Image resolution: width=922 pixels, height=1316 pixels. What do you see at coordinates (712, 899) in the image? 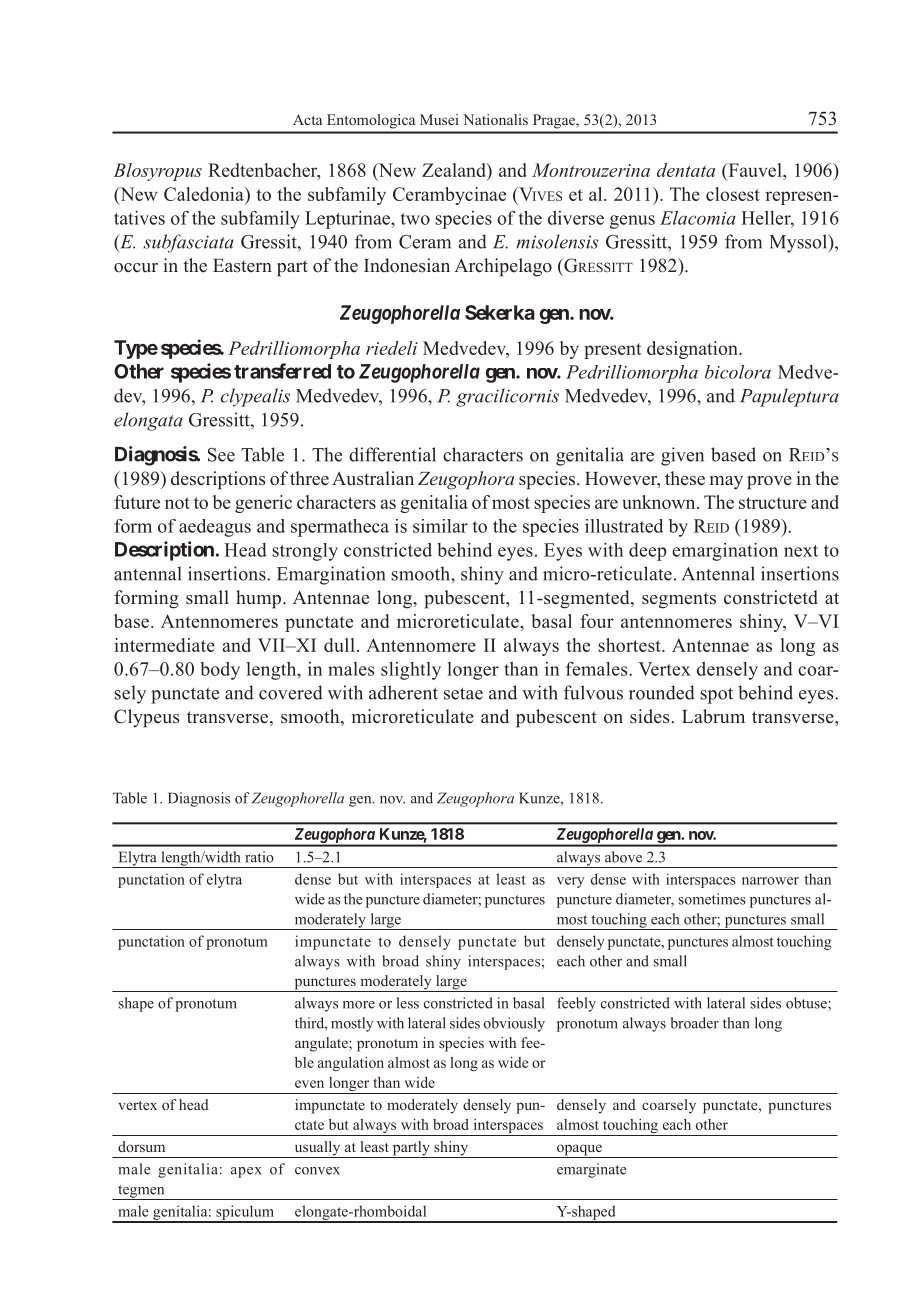
I see `sometimes` at bounding box center [712, 899].
